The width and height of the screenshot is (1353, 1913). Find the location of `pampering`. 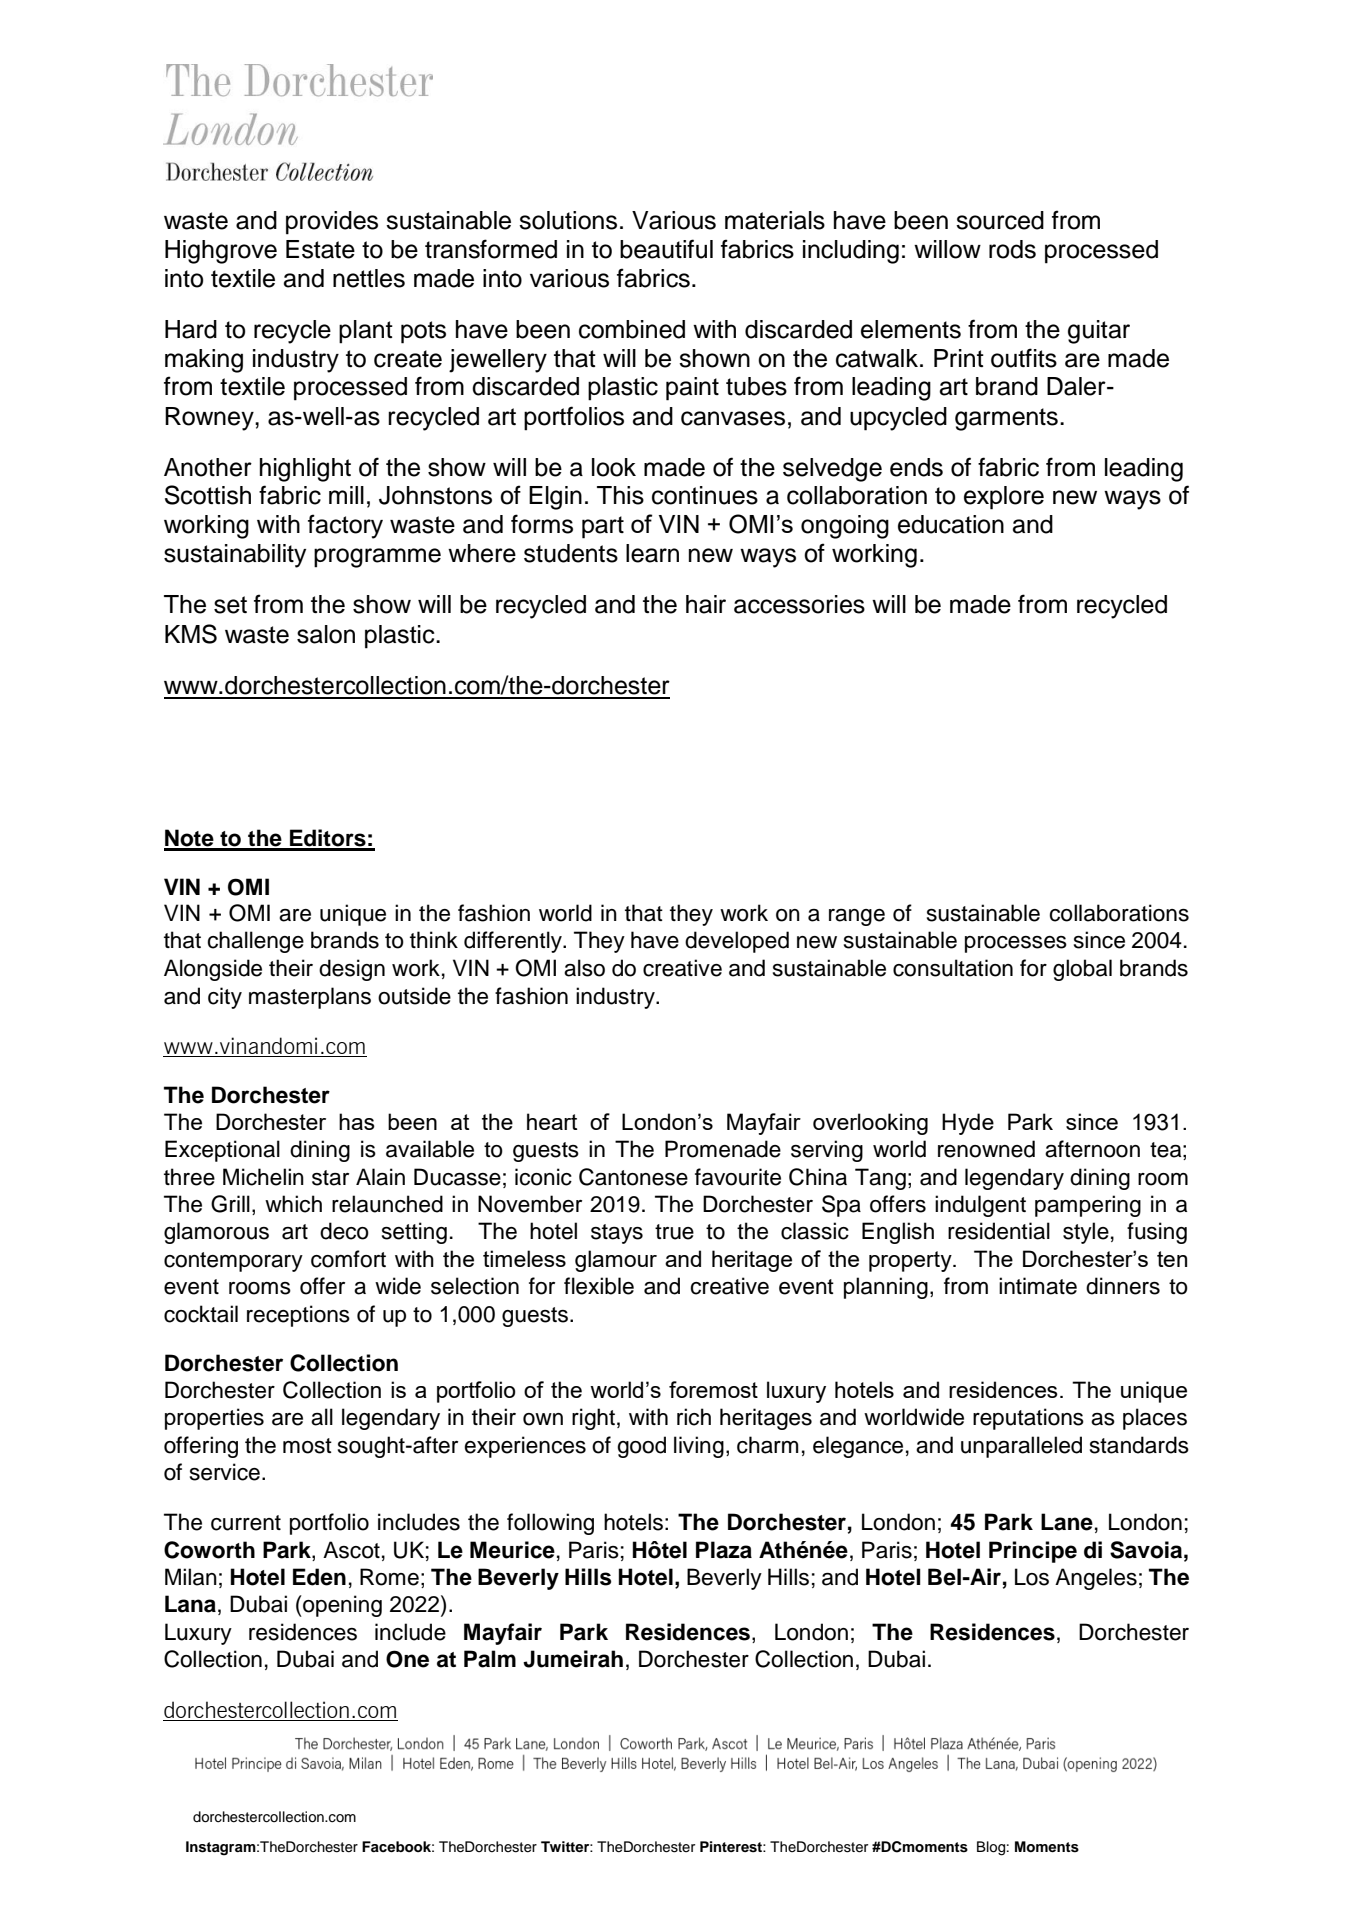

pampering is located at coordinates (1088, 1206).
